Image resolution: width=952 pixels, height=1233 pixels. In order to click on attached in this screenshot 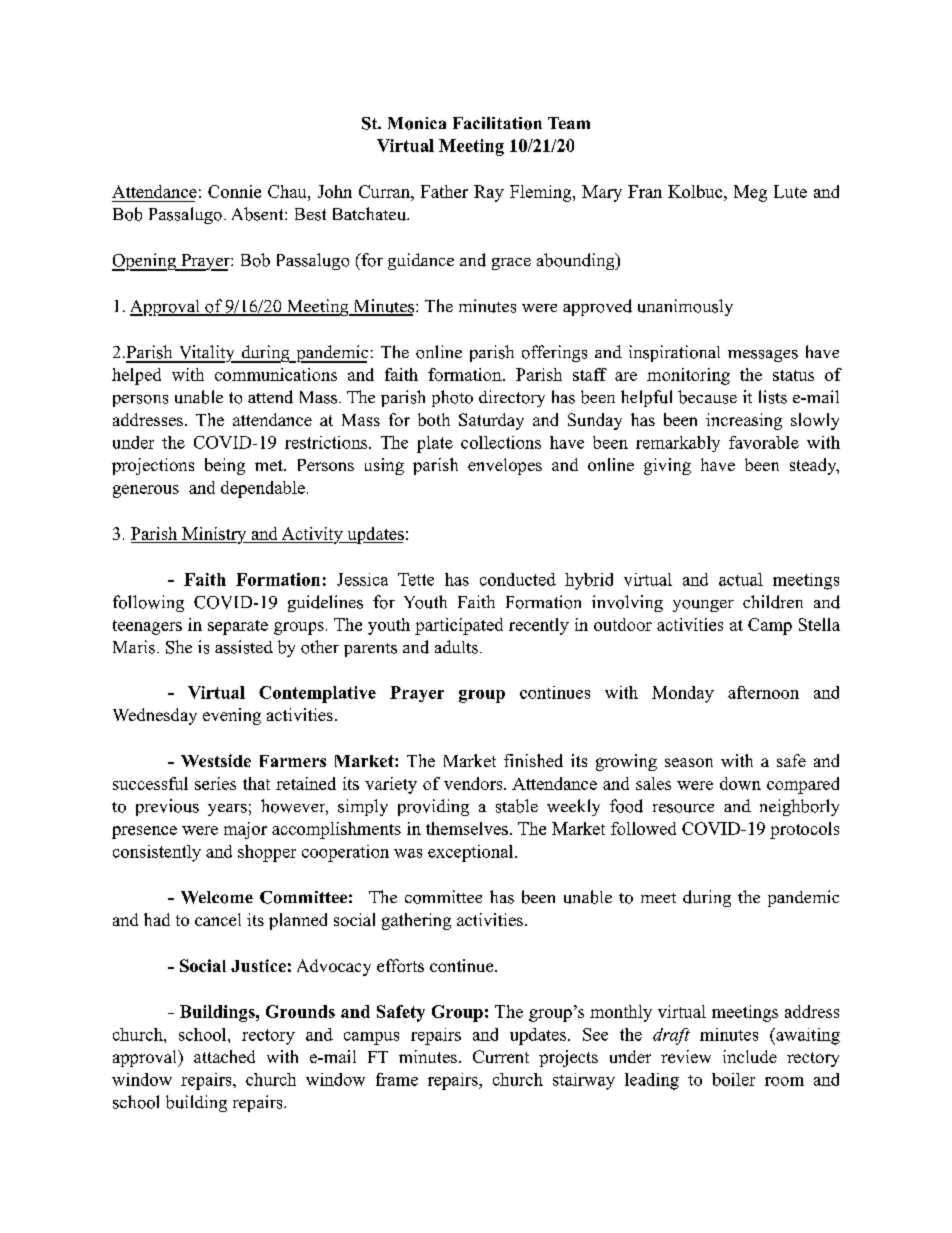, I will do `click(224, 1056)`.
